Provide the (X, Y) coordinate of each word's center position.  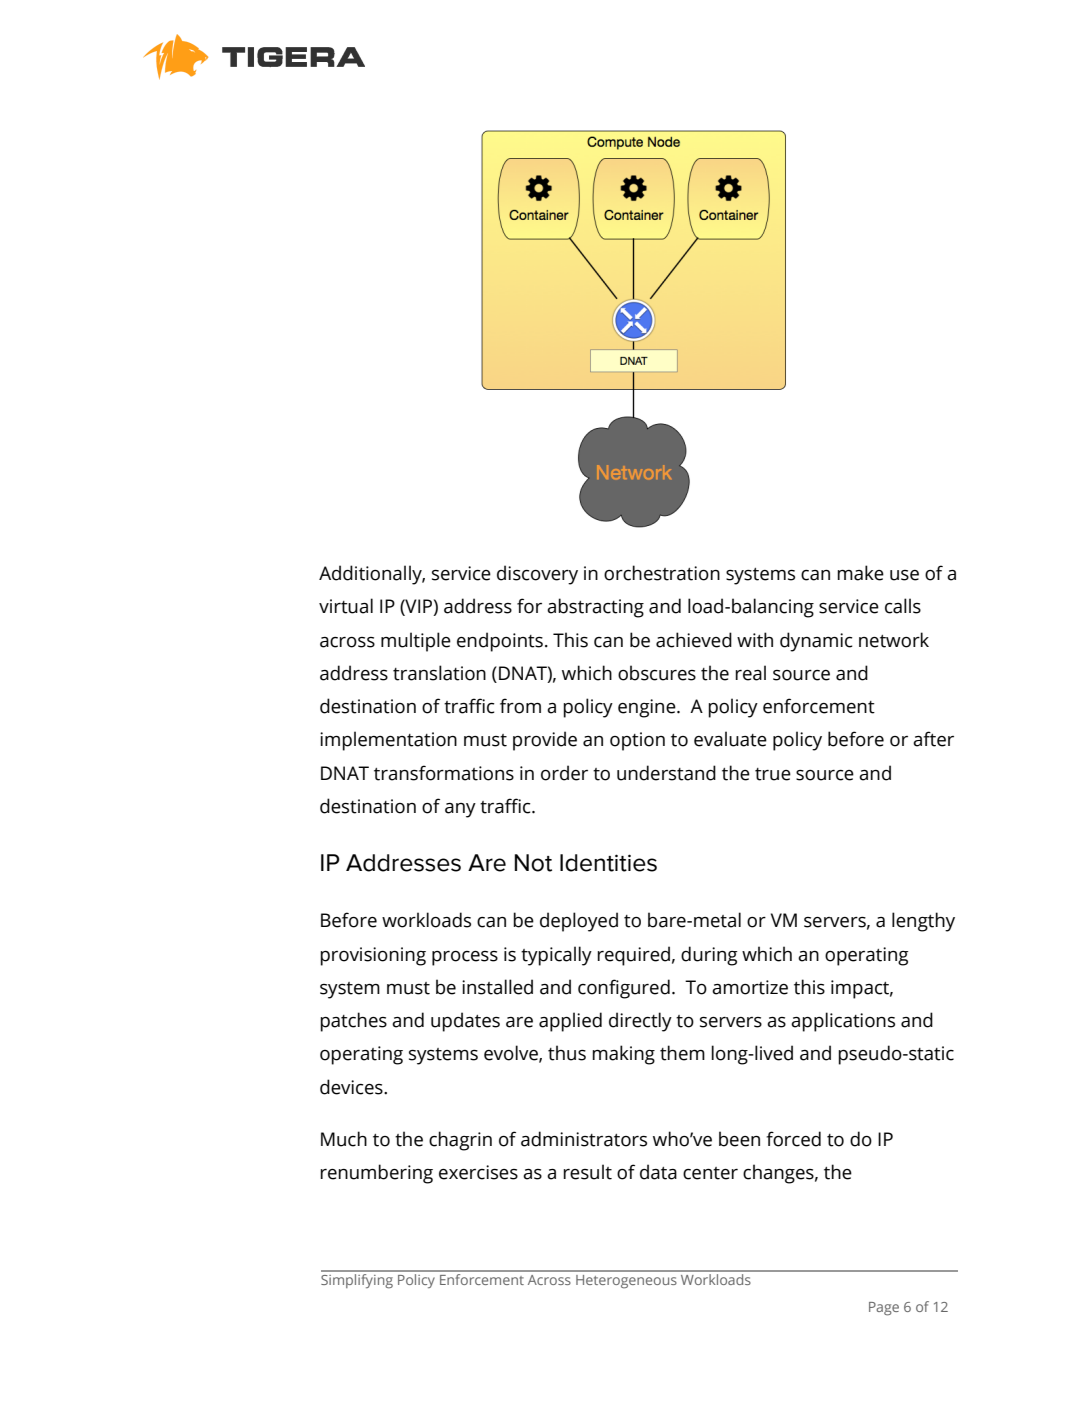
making (623, 1055)
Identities (608, 863)
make (860, 573)
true (773, 774)
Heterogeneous (626, 1282)
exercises (478, 1172)
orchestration (662, 573)
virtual (346, 606)
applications (843, 1022)
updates (465, 1022)
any (460, 810)
